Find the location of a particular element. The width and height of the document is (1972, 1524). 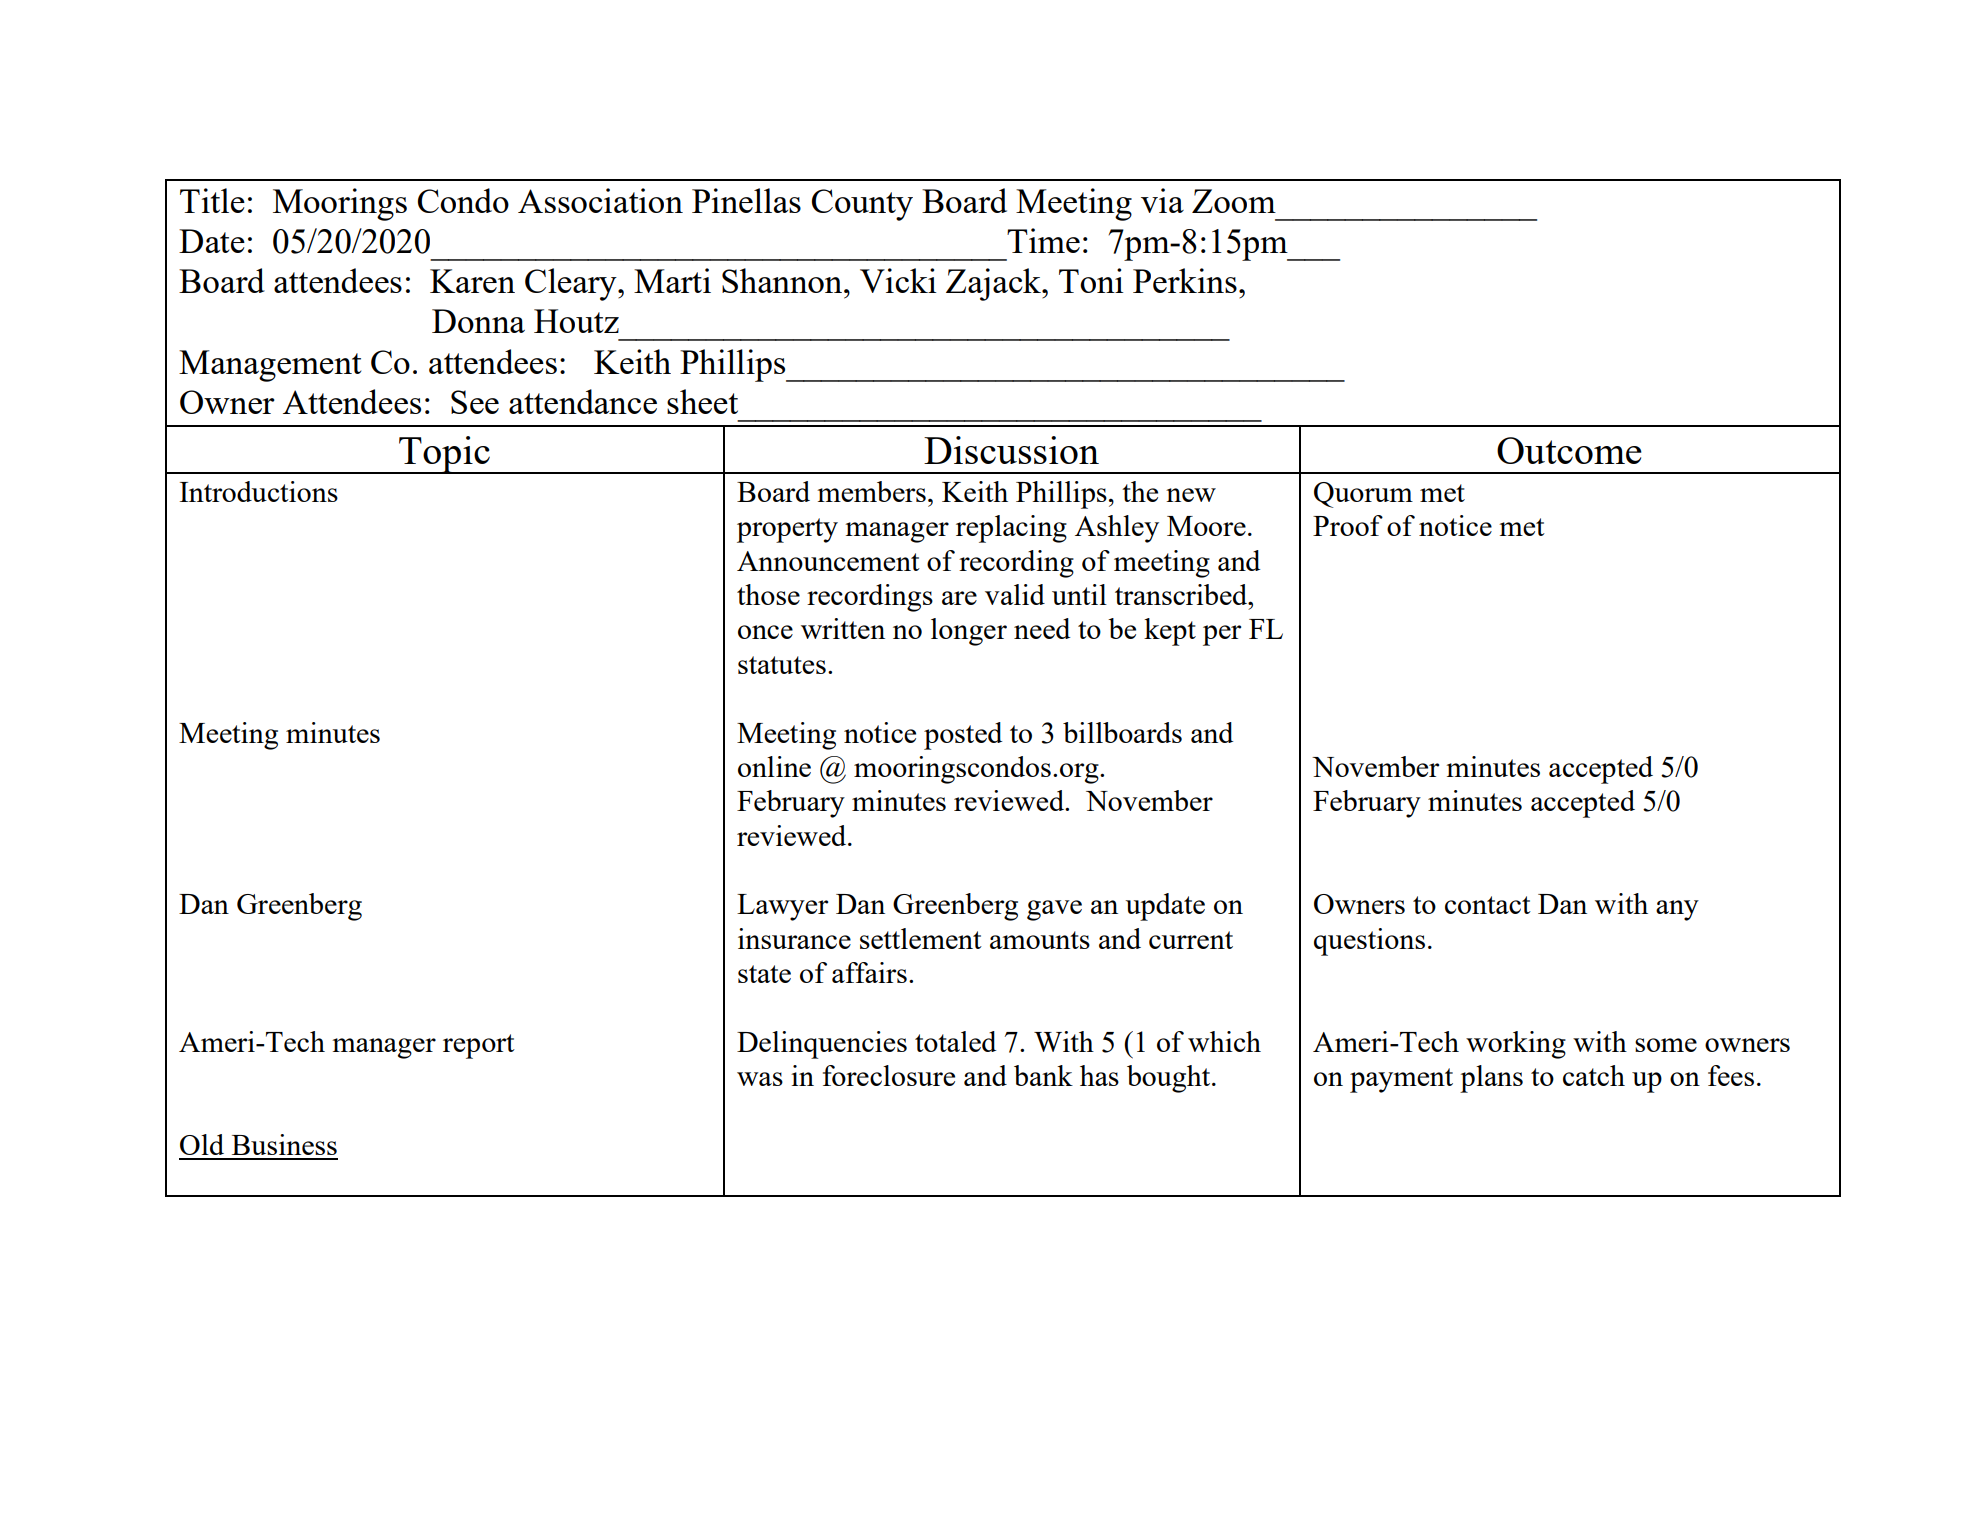

Discussion is located at coordinates (1011, 450).
